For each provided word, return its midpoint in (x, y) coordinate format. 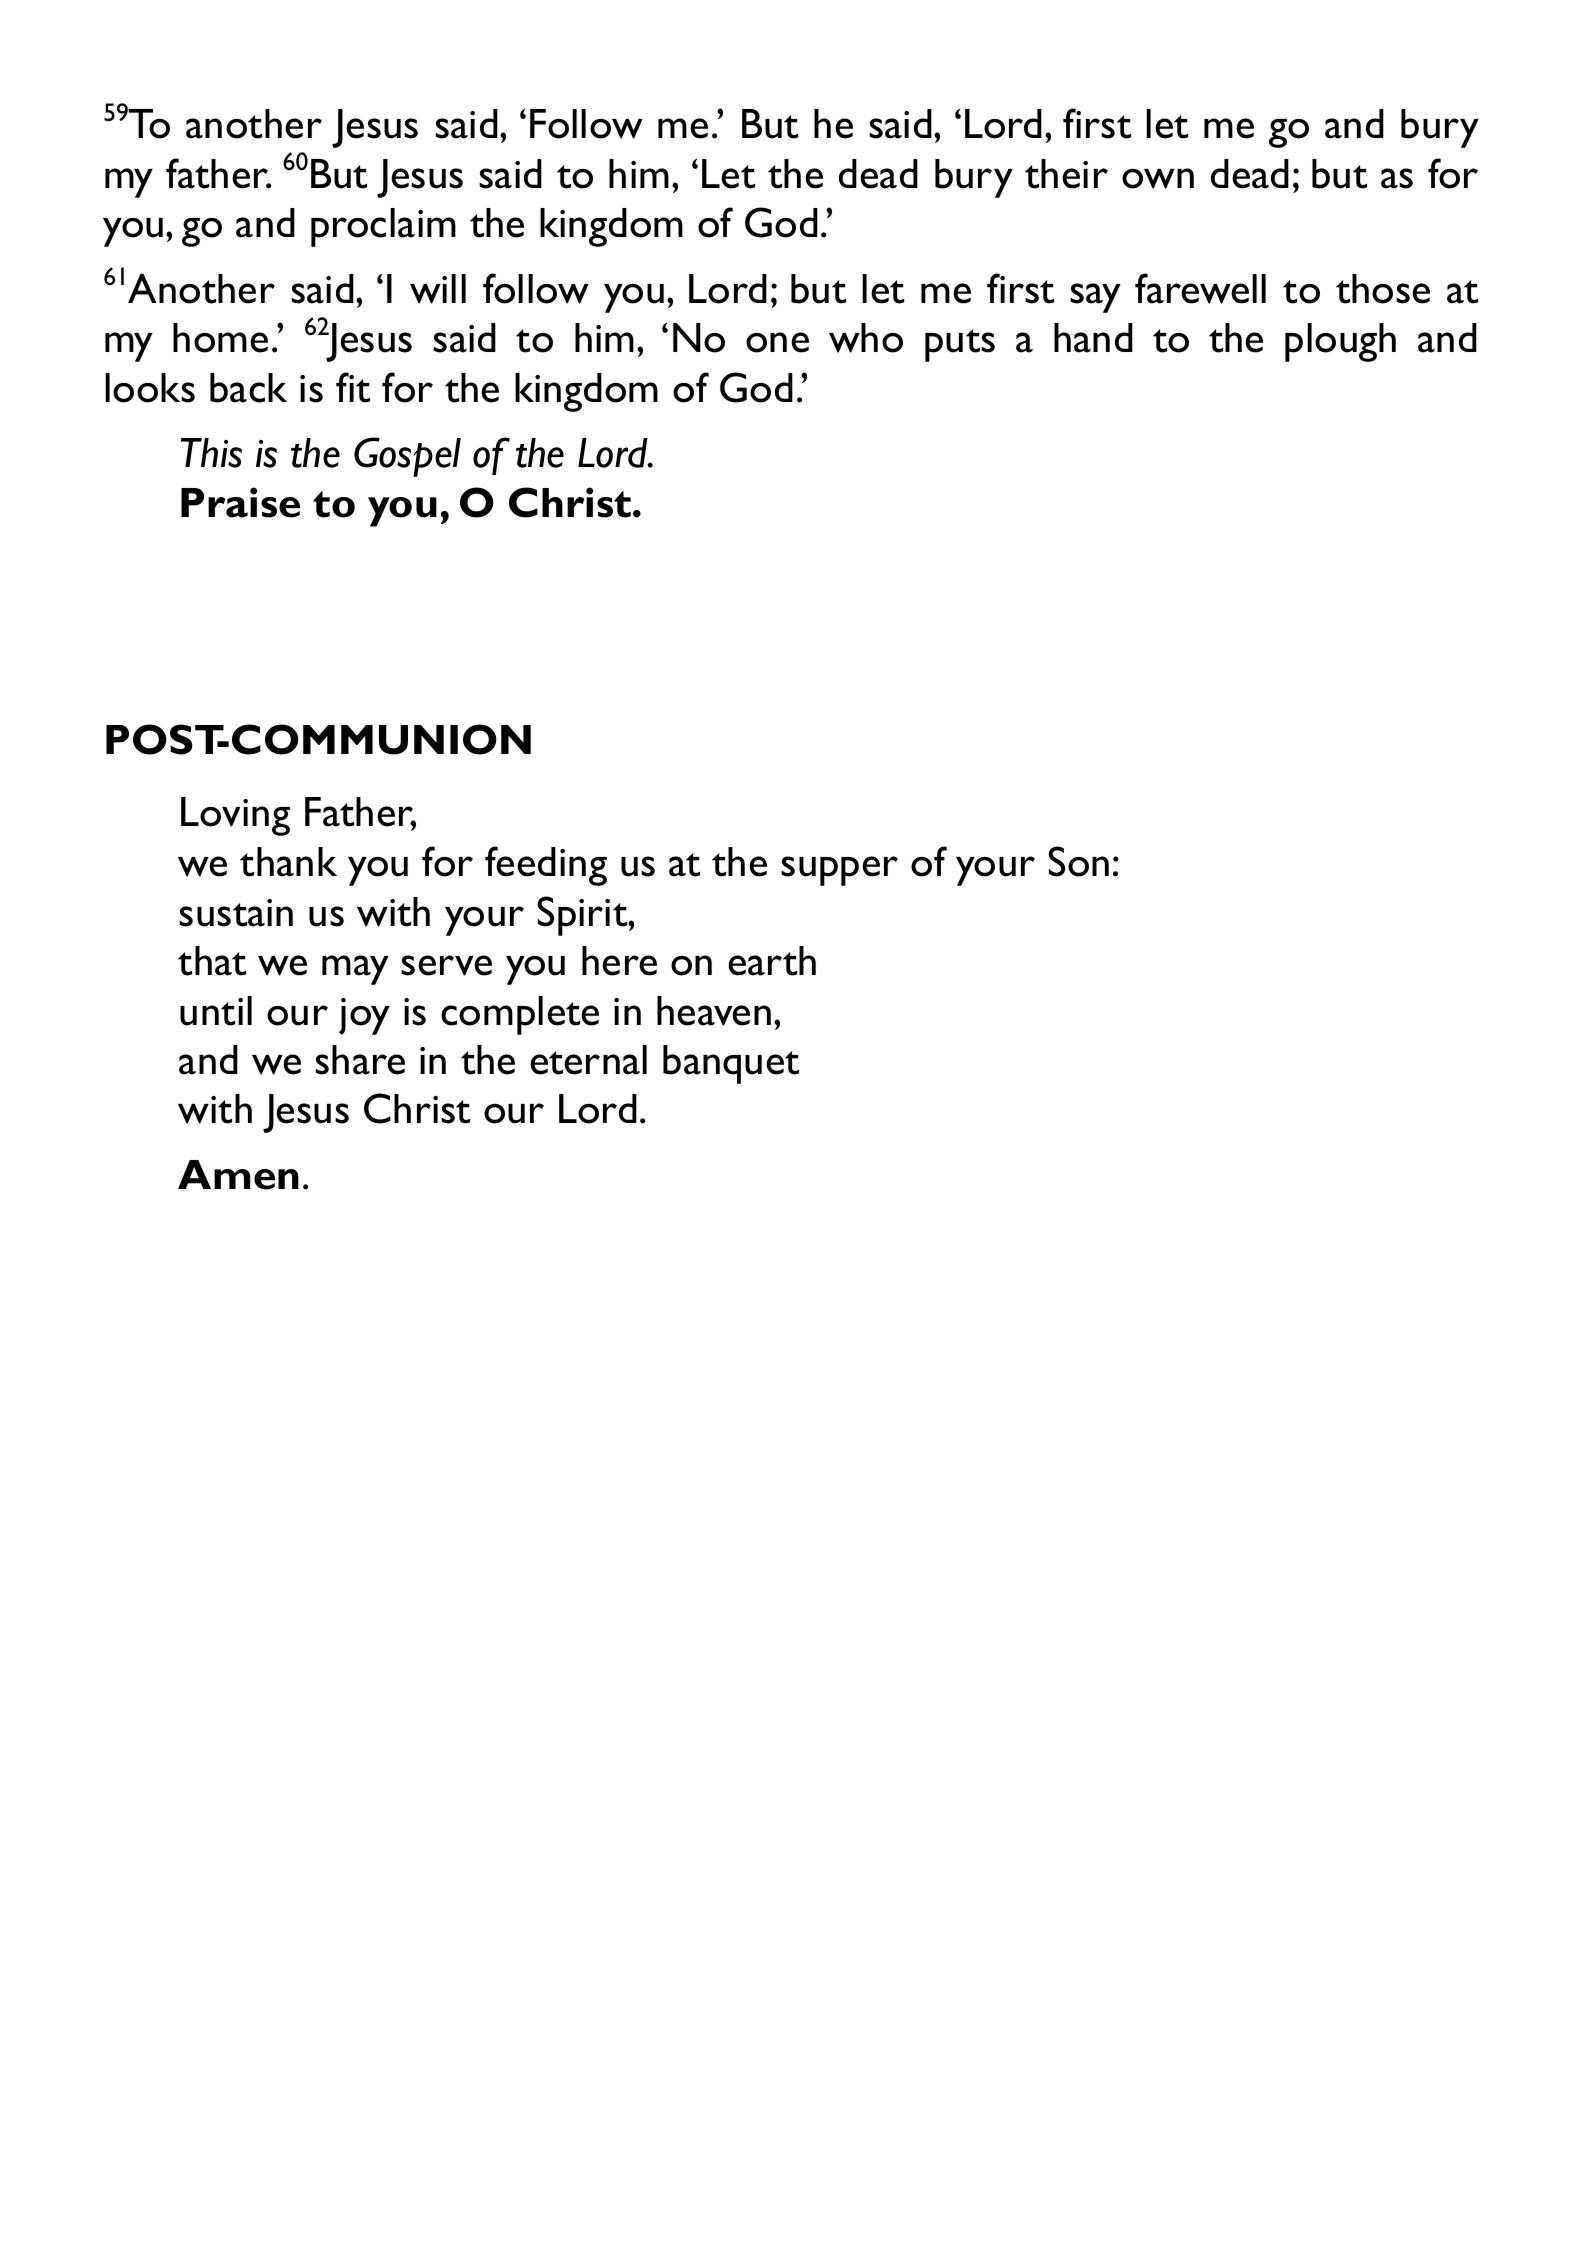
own (1158, 178)
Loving (235, 816)
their (1066, 174)
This (211, 453)
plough (1340, 342)
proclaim (383, 227)
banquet (731, 1064)
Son (1078, 861)
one (777, 342)
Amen (238, 1175)
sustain (236, 913)
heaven (714, 1011)
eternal (588, 1060)
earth (772, 961)
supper (839, 871)
